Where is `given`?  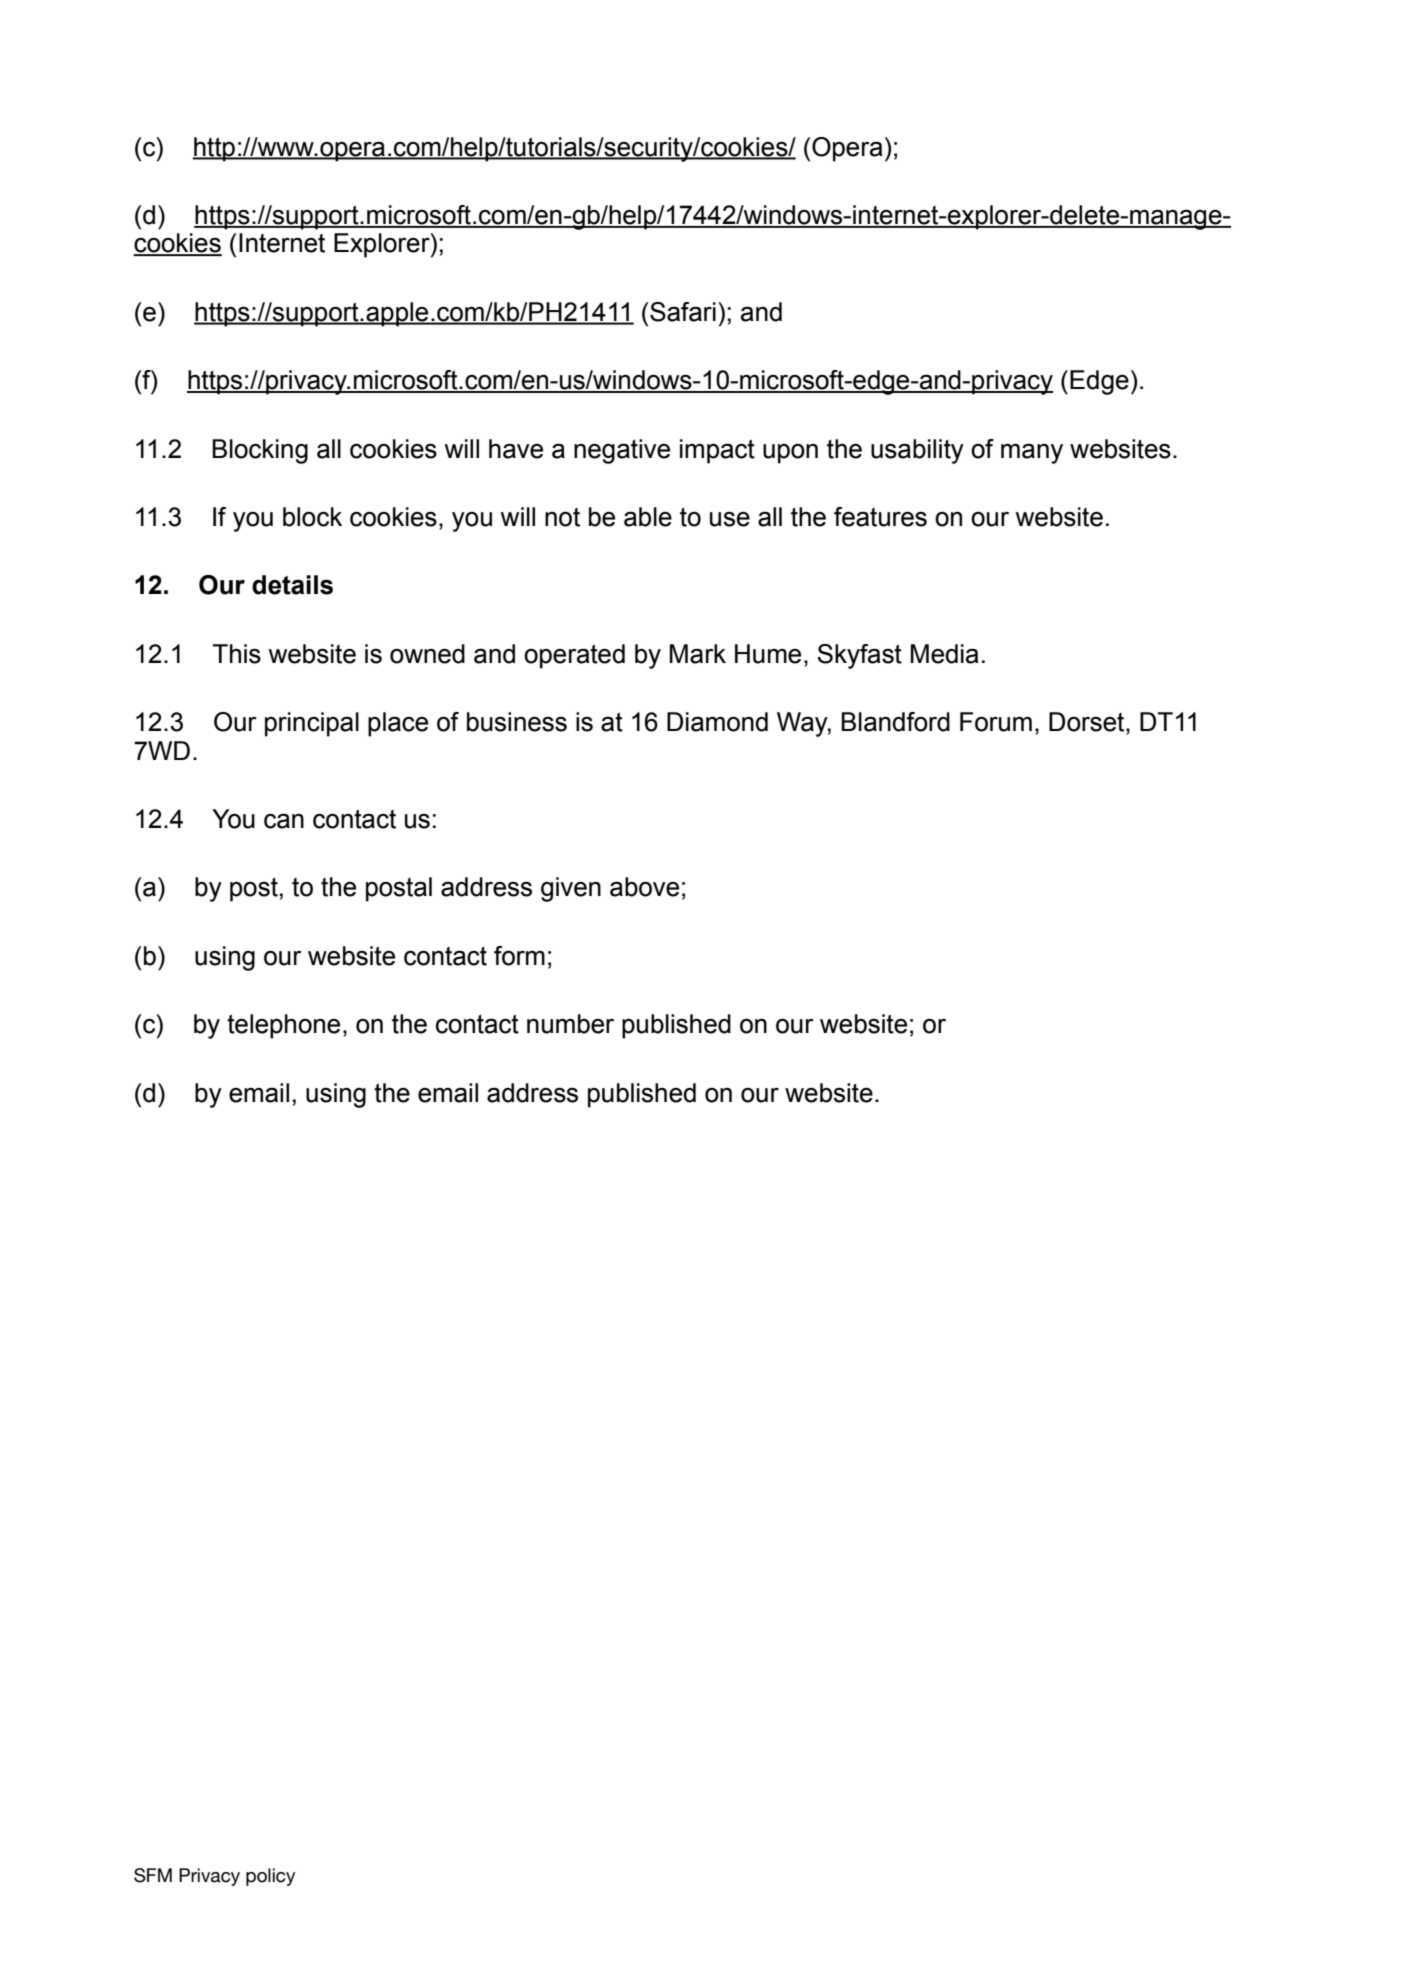 given is located at coordinates (571, 889).
